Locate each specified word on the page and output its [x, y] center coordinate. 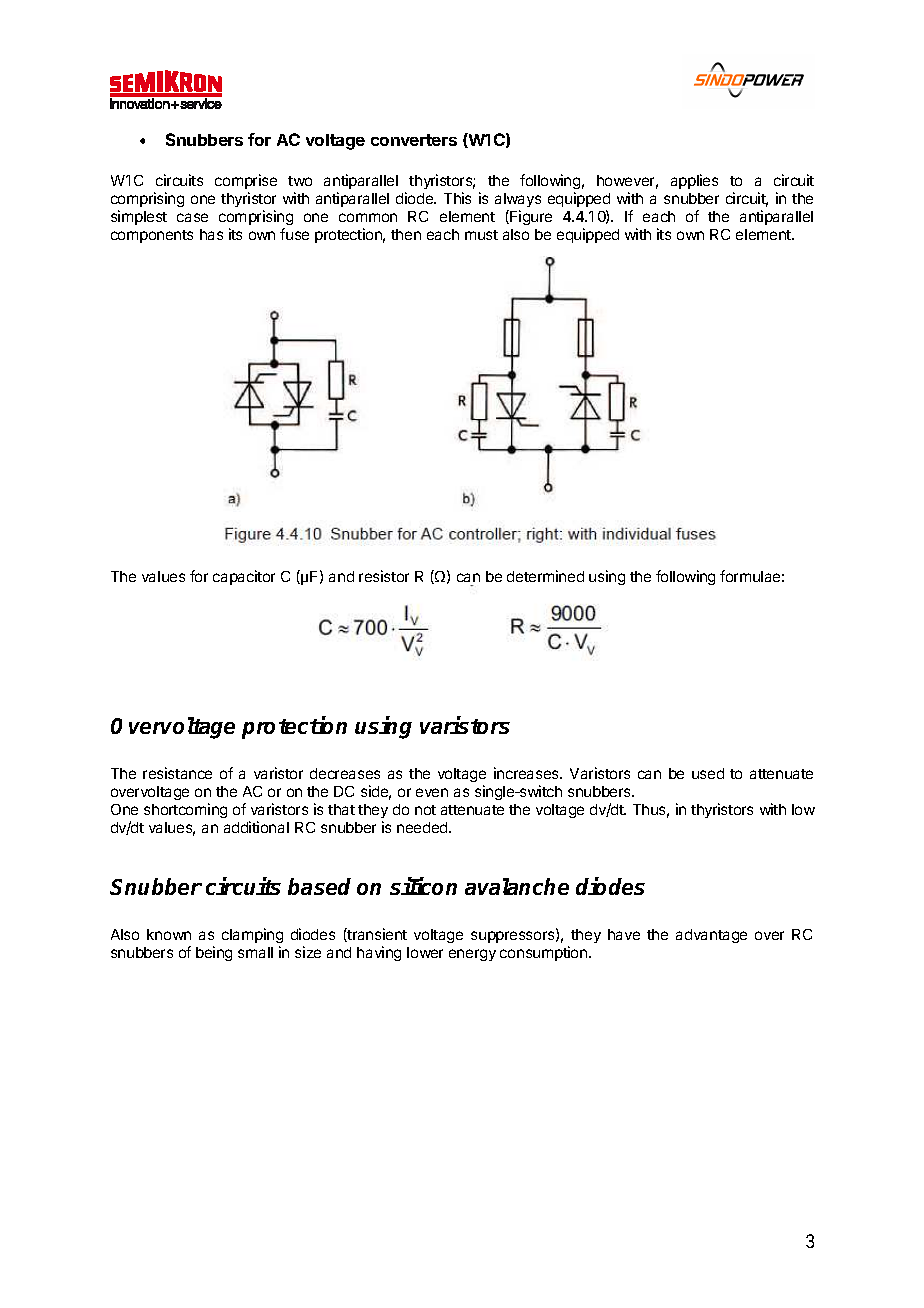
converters [414, 140]
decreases [345, 773]
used [708, 773]
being [214, 953]
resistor [384, 576]
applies [694, 181]
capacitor [244, 577]
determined [545, 576]
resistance [177, 773]
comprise [246, 181]
